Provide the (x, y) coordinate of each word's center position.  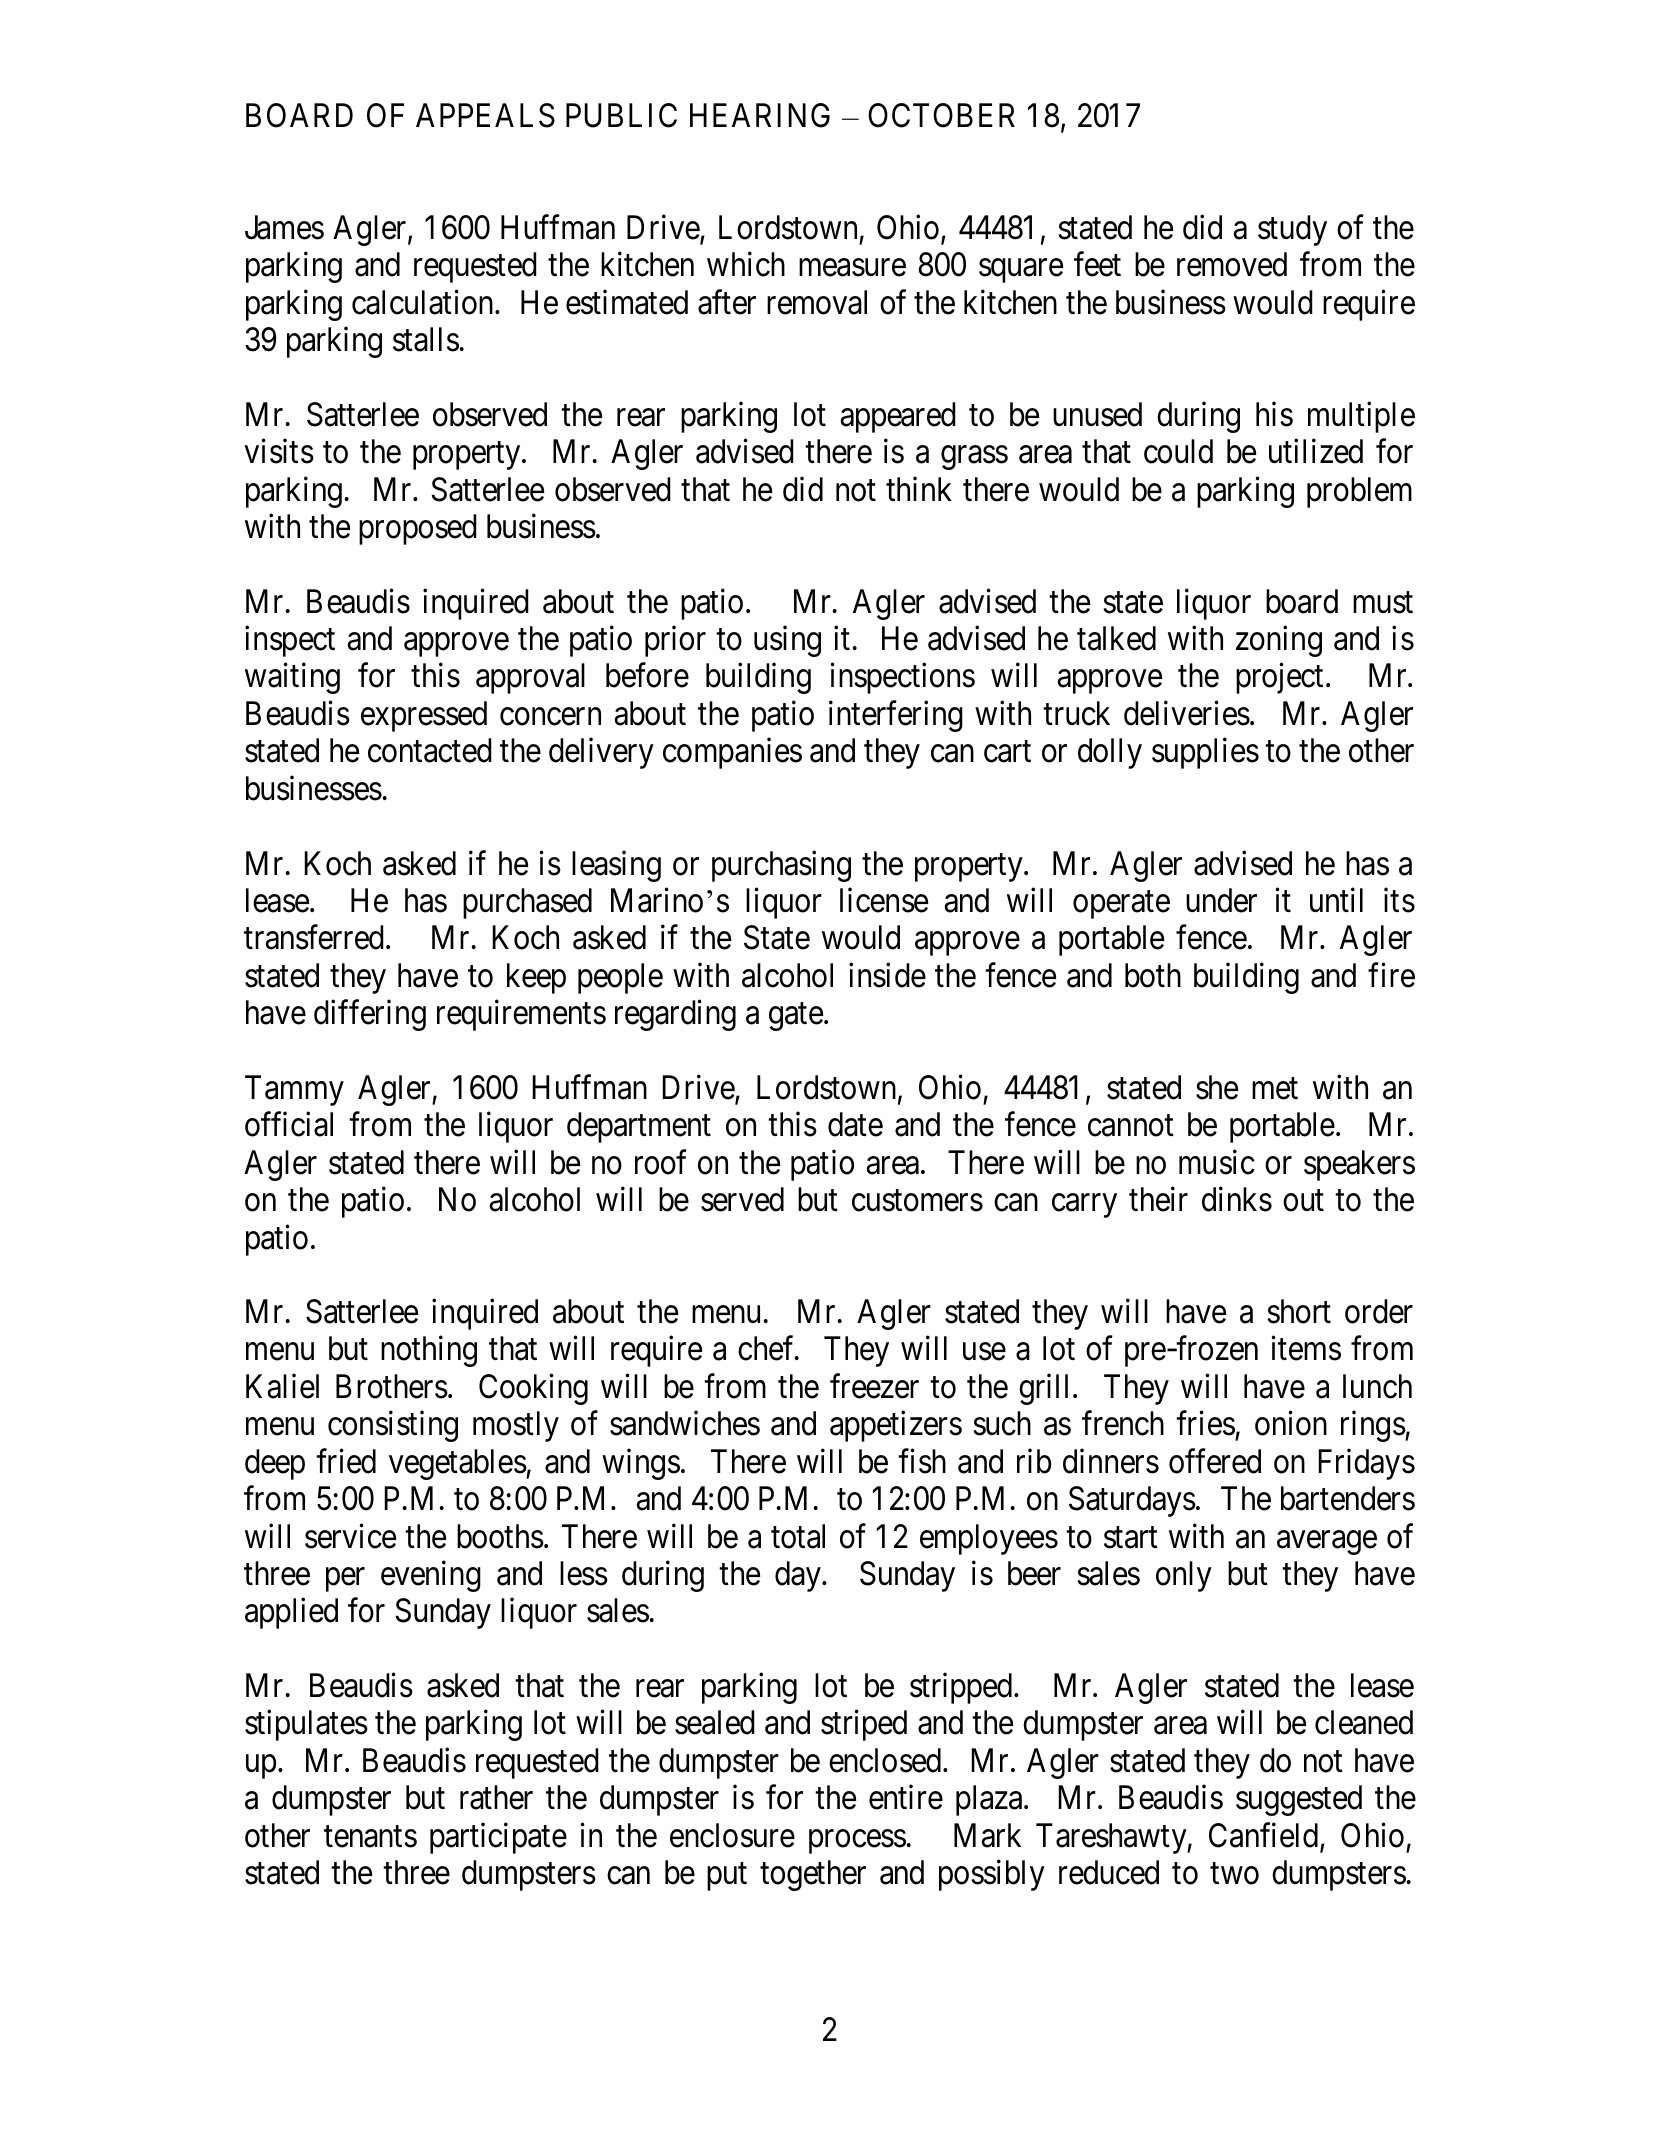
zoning (1279, 641)
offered (1215, 1461)
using (787, 641)
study (1292, 230)
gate (796, 1017)
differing (370, 1015)
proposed (418, 529)
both (1153, 975)
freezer (874, 1386)
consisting (393, 1426)
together (813, 1875)
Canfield (1265, 1836)
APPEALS (485, 115)
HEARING (760, 115)
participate (498, 1838)
